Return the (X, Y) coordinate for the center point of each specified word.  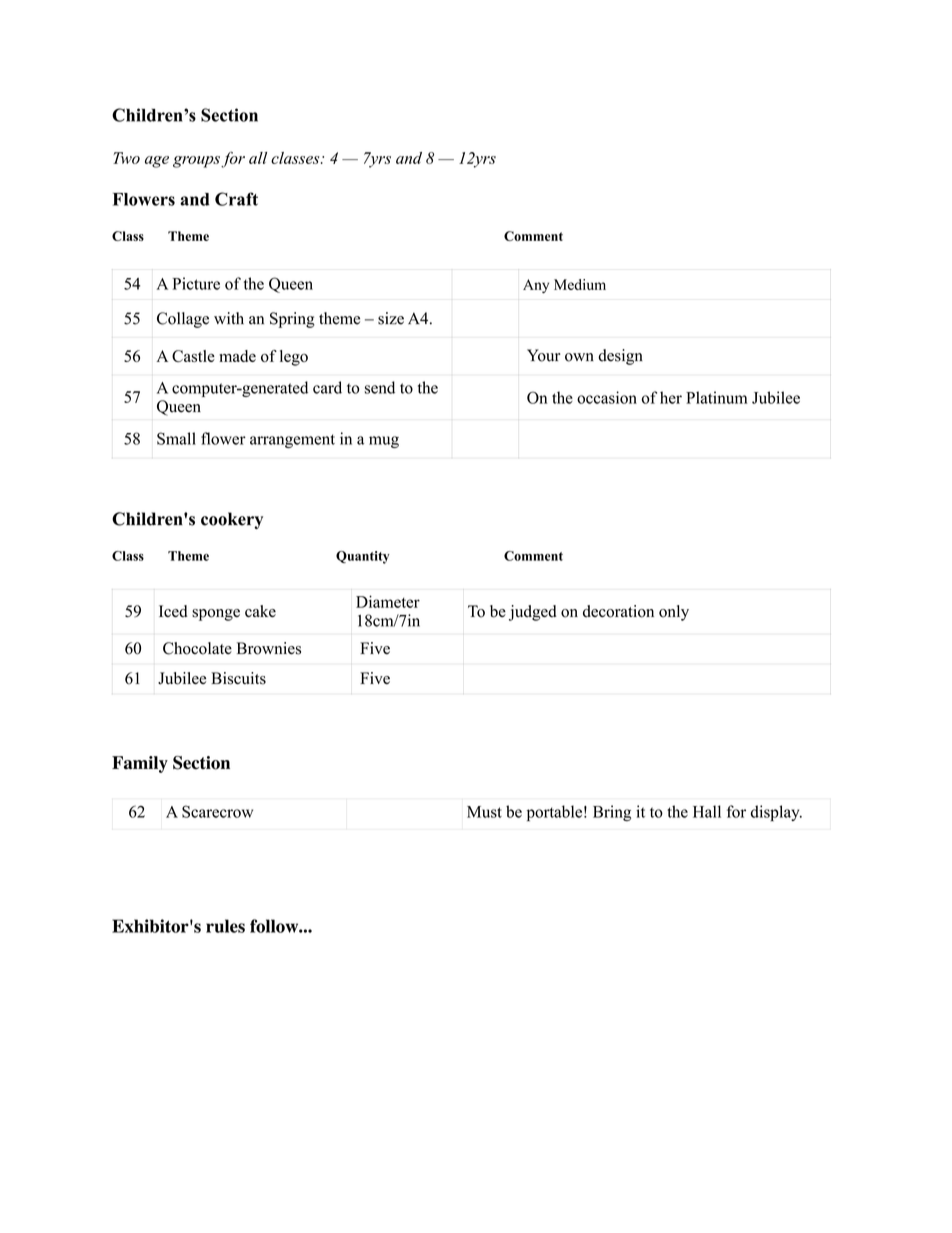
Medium (580, 284)
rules (225, 926)
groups (196, 162)
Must (484, 812)
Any (536, 286)
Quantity (363, 557)
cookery (232, 520)
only (674, 613)
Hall (707, 811)
